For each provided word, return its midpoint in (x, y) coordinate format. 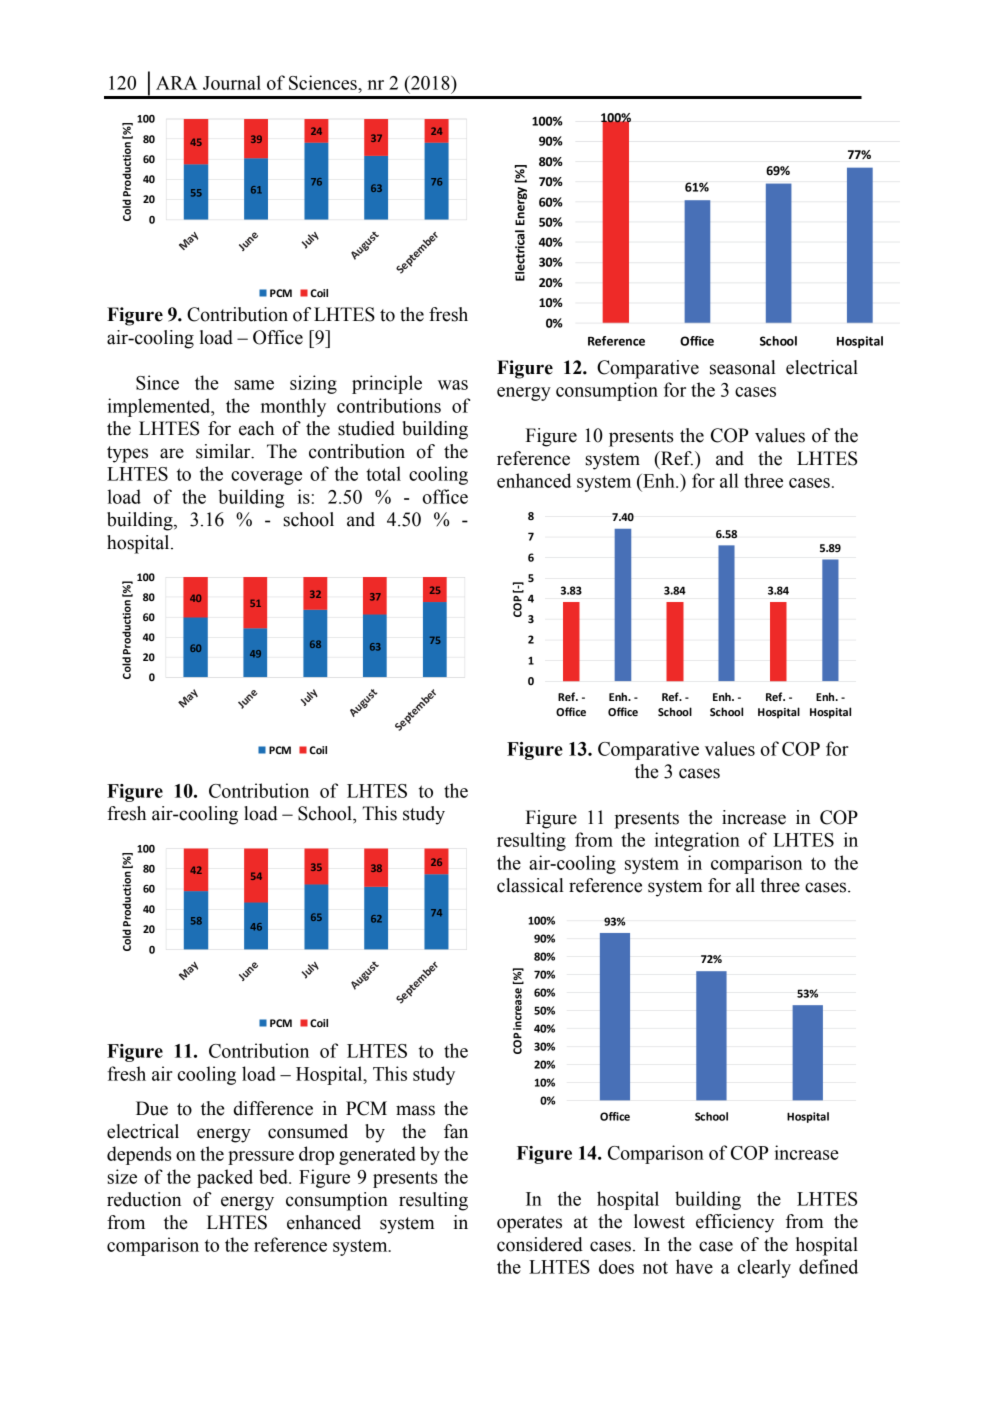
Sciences (324, 82)
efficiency (735, 1223)
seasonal (743, 367)
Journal (232, 82)
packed (225, 1178)
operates (529, 1224)
